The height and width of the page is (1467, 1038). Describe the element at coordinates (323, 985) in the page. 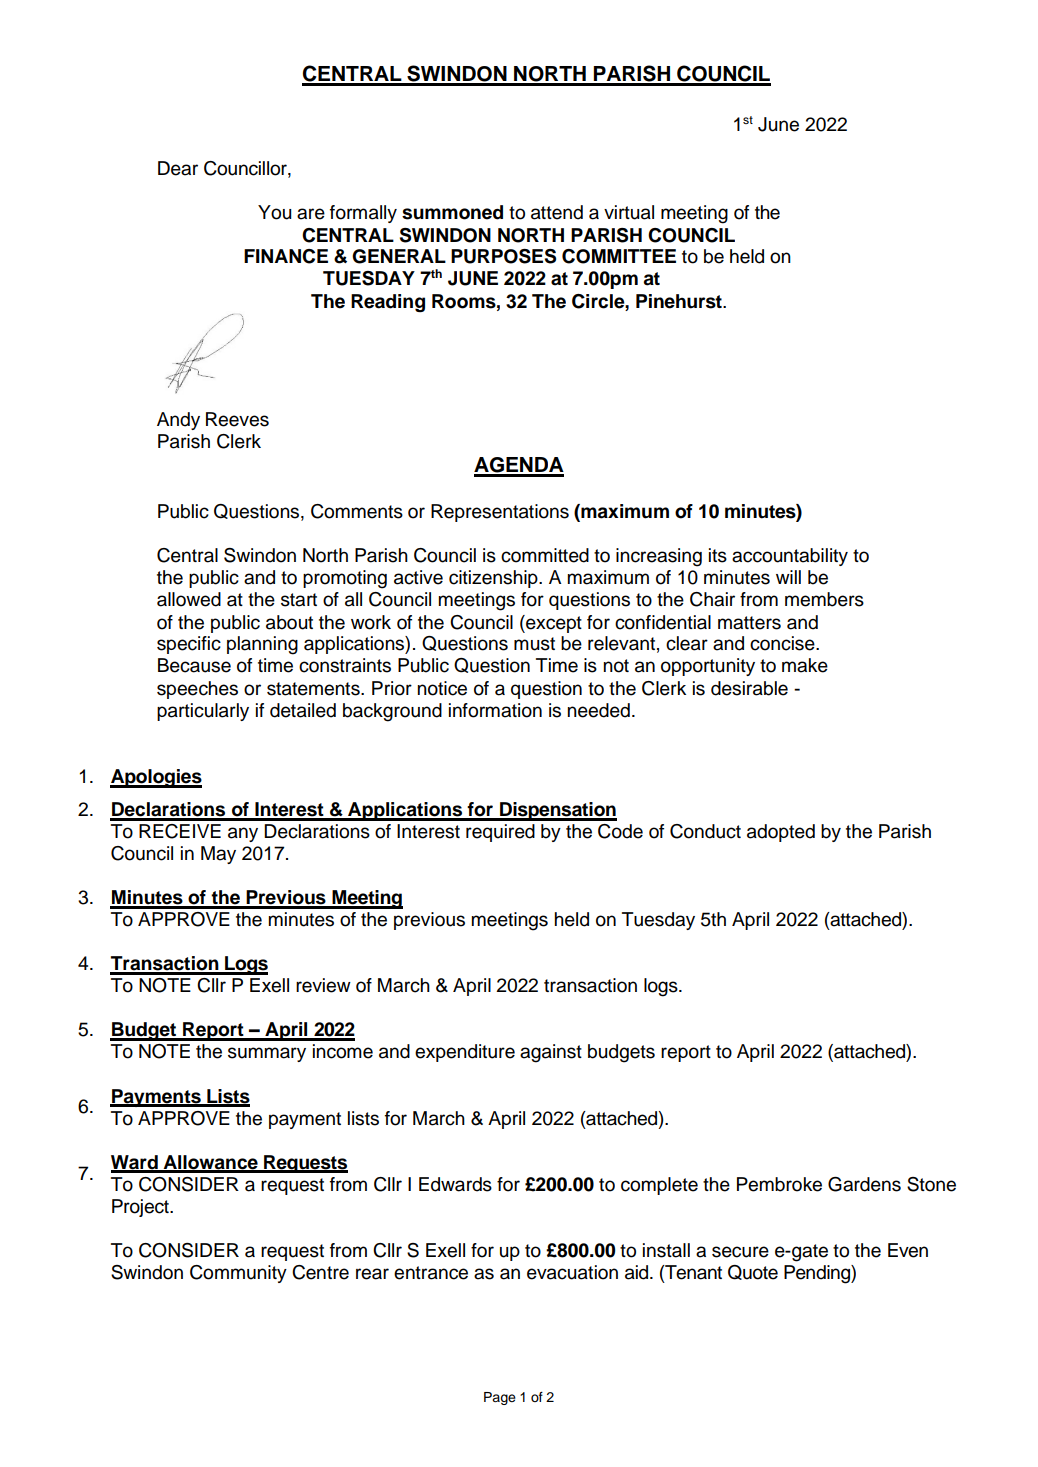

I see `review` at that location.
